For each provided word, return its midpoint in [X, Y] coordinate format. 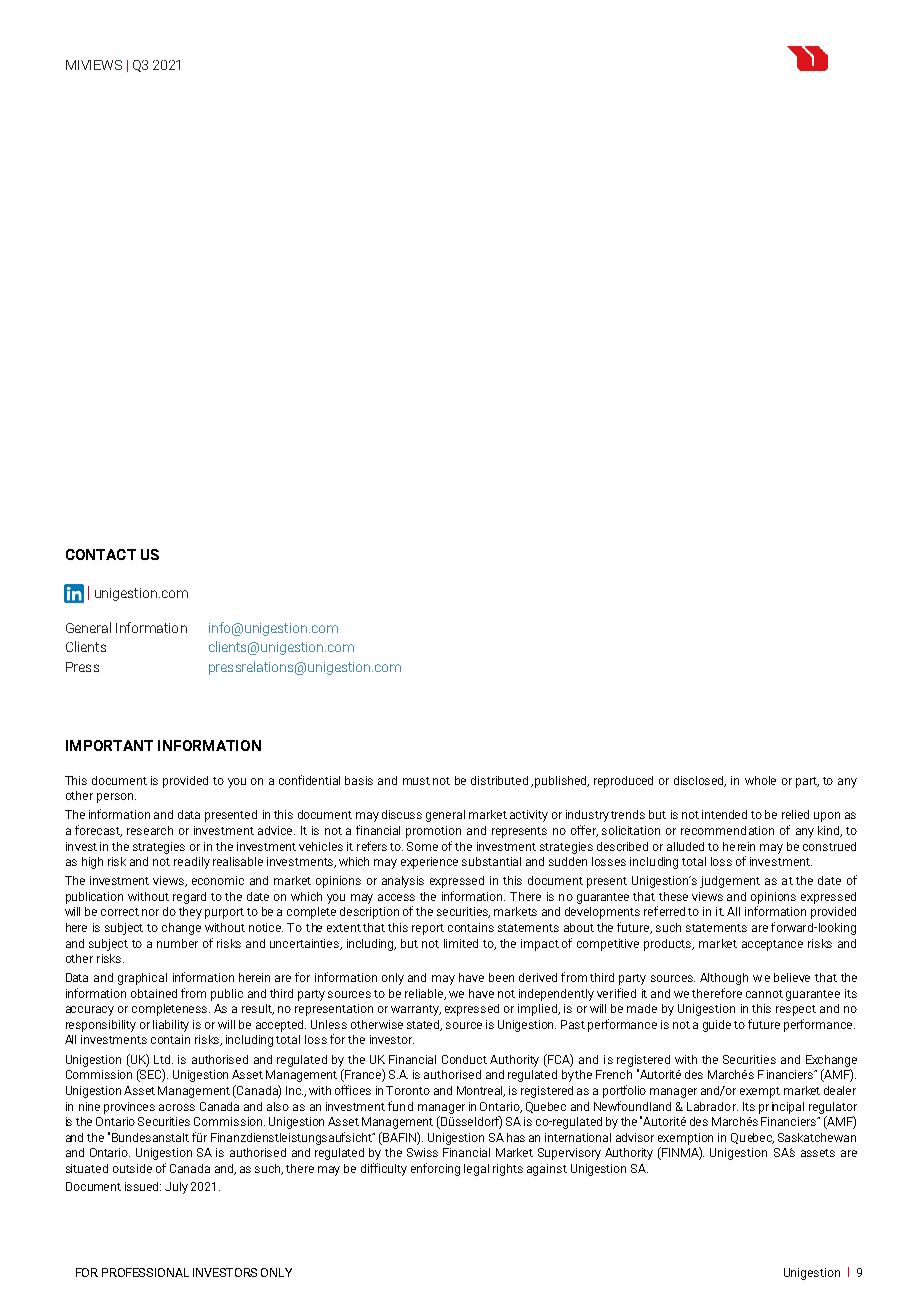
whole [760, 780]
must [416, 781]
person [115, 798]
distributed [499, 780]
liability [171, 1026]
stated [424, 1025]
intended [724, 814]
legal [476, 1170]
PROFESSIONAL [145, 1272]
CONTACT [101, 554]
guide [717, 1026]
